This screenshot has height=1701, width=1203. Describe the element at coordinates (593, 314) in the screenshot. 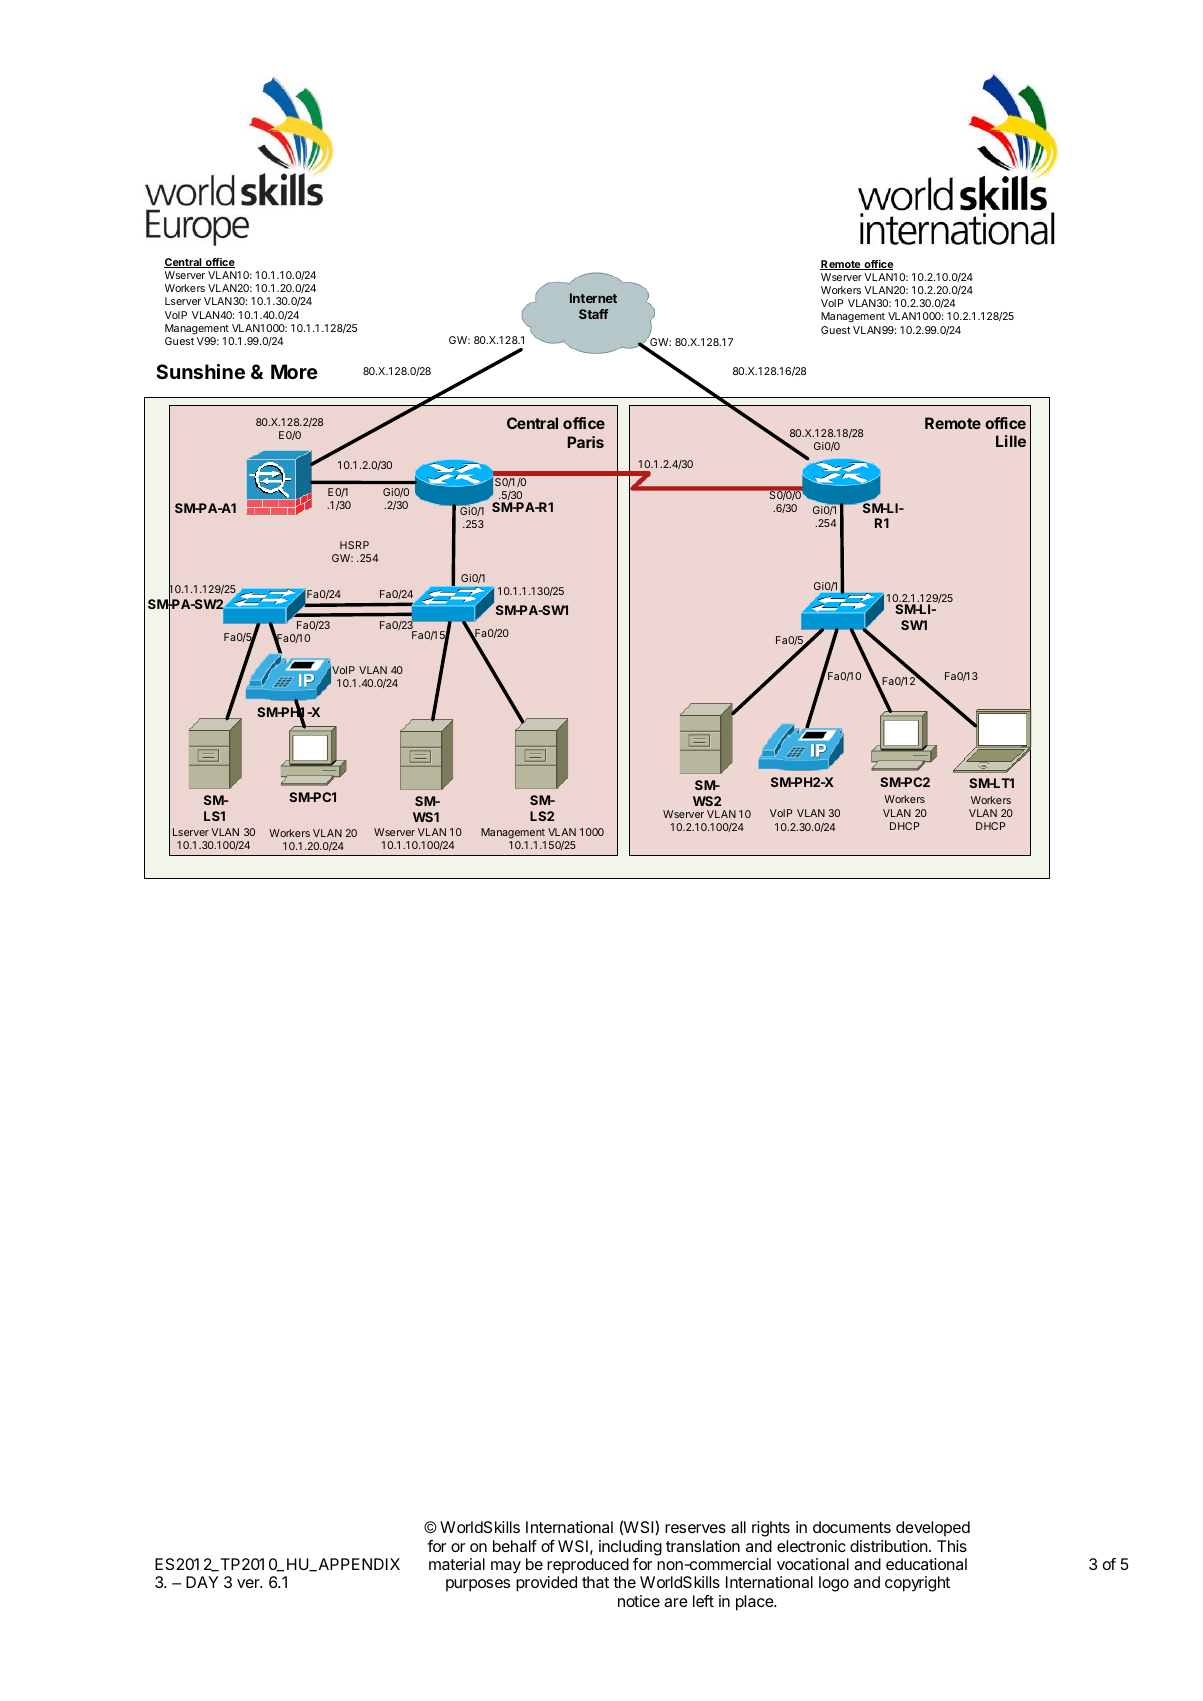

I see `Staff` at that location.
